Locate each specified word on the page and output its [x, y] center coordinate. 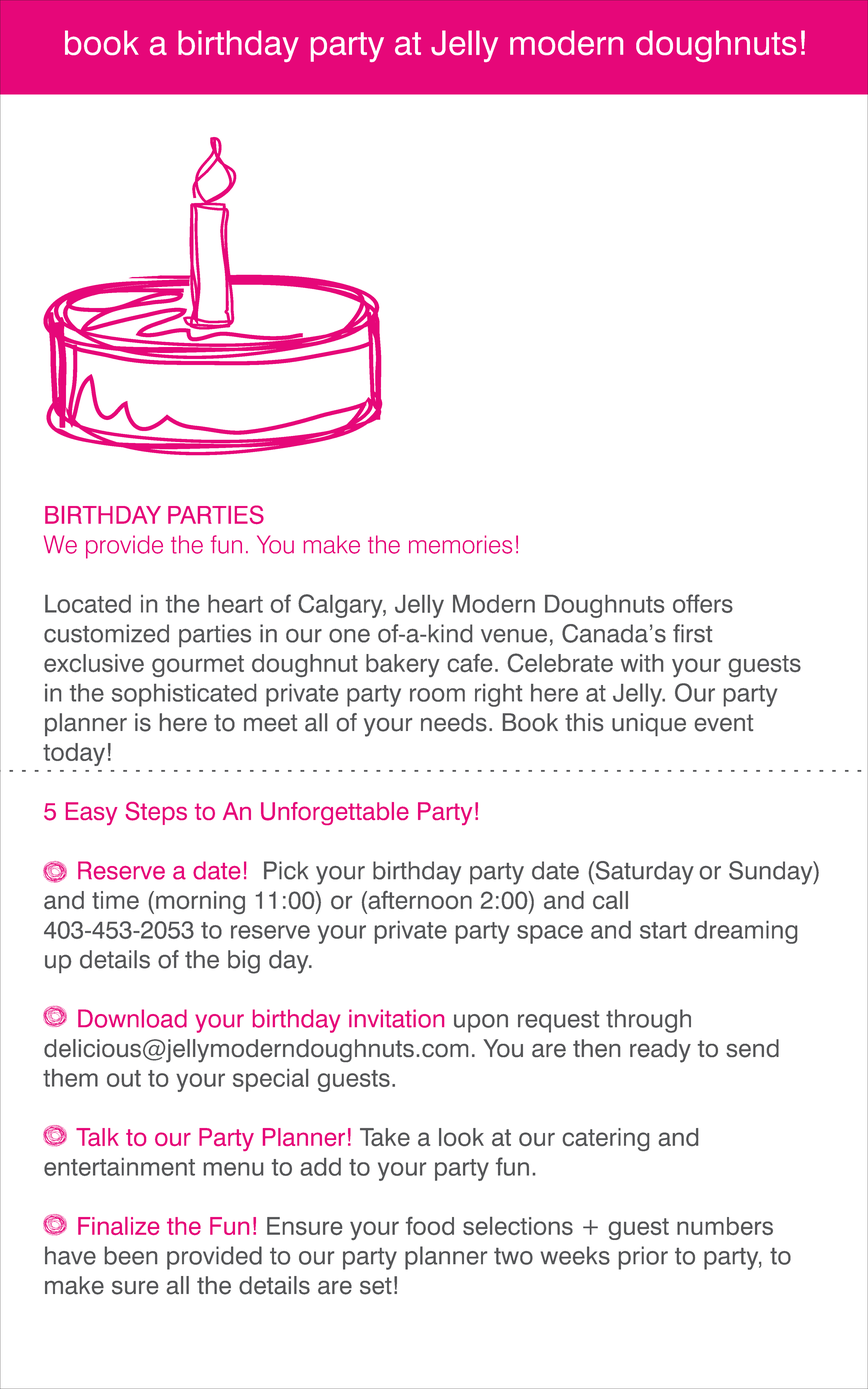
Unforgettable [335, 813]
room [437, 695]
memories [460, 544]
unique [649, 725]
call [610, 900]
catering [606, 1139]
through [648, 1021]
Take [385, 1137]
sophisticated [184, 695]
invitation [396, 1018]
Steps [156, 813]
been [131, 1255]
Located [88, 604]
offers [703, 603]
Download [132, 1018]
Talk [97, 1137]
